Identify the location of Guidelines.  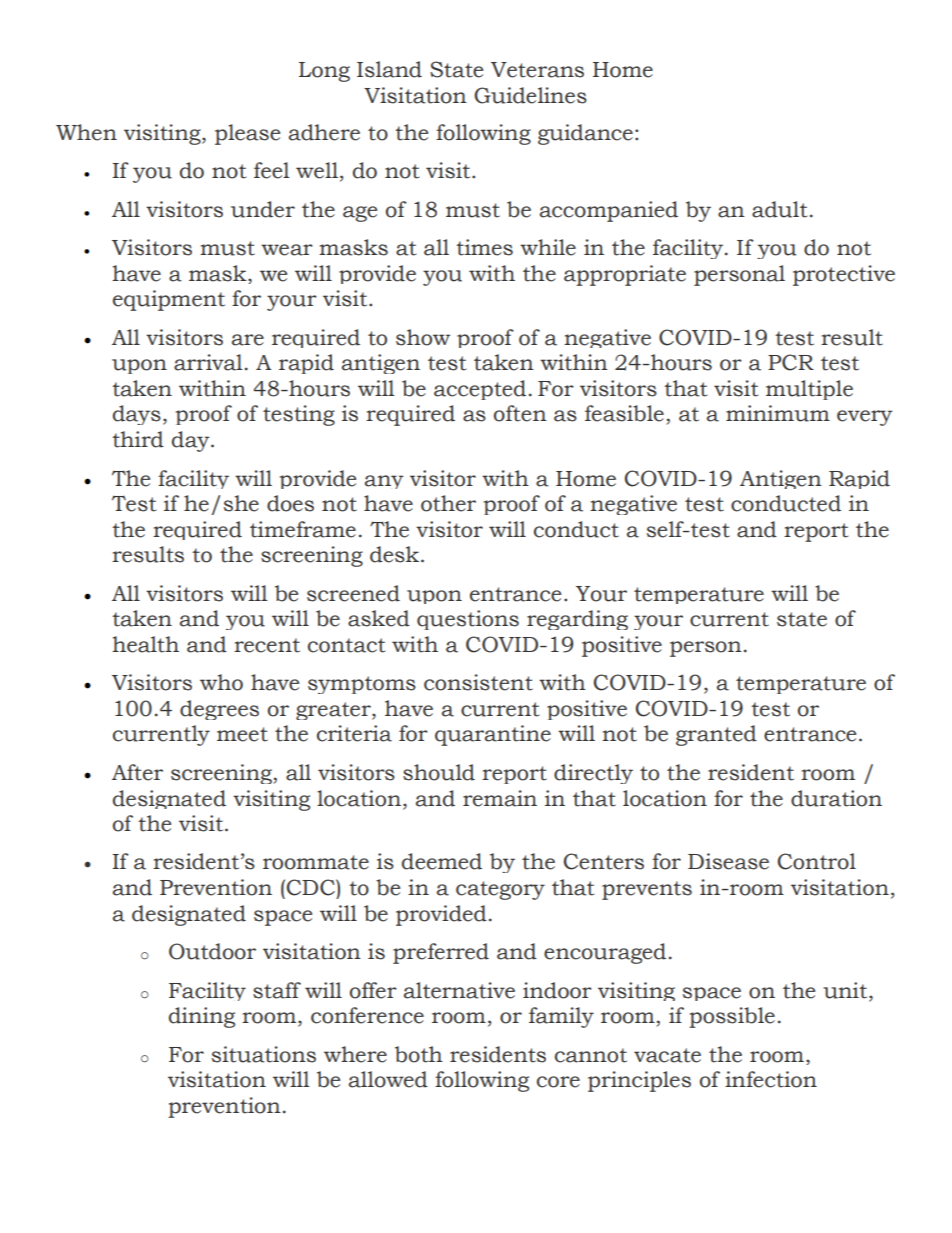
(530, 95).
